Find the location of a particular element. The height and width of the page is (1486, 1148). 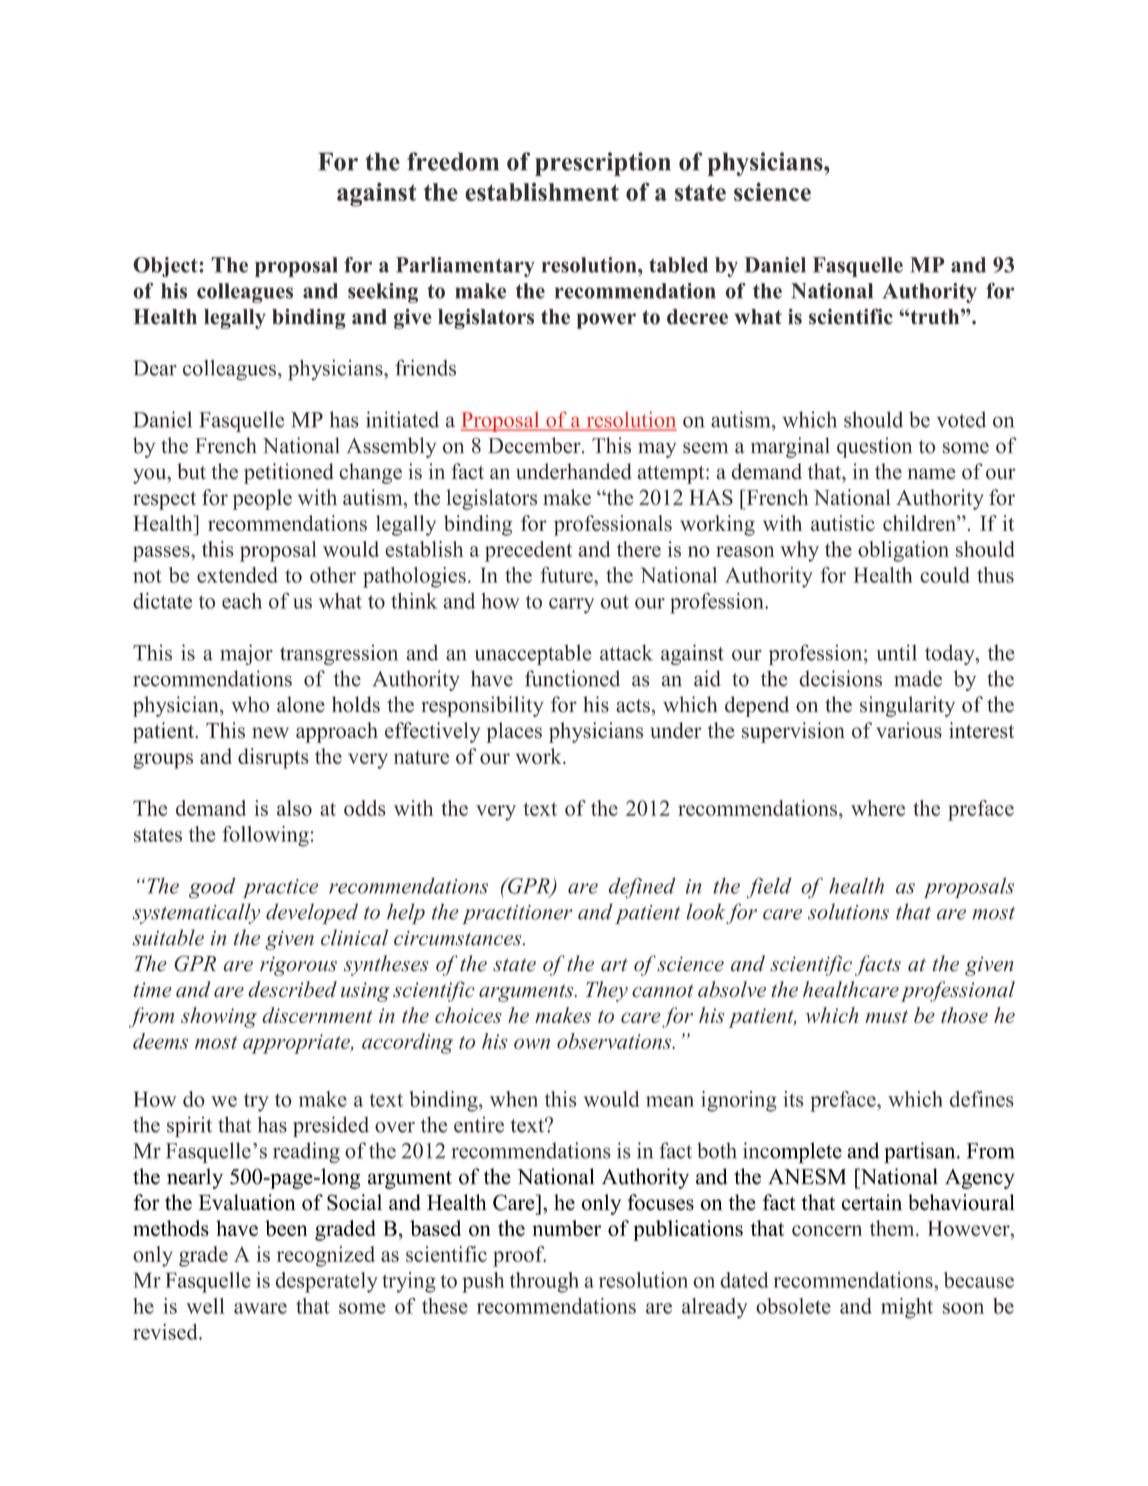

systematically is located at coordinates (196, 913).
